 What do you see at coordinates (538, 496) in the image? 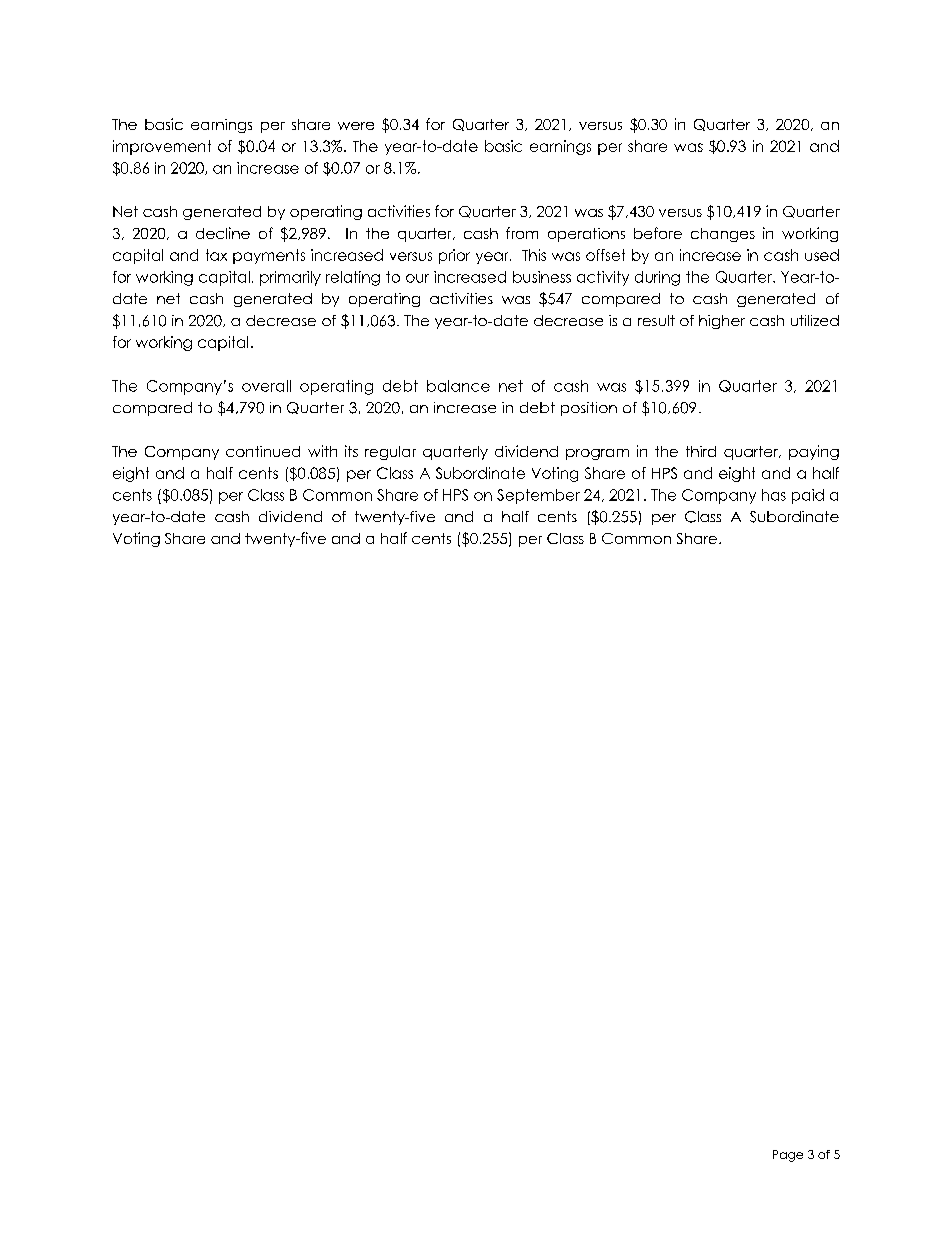
I see `September` at bounding box center [538, 496].
